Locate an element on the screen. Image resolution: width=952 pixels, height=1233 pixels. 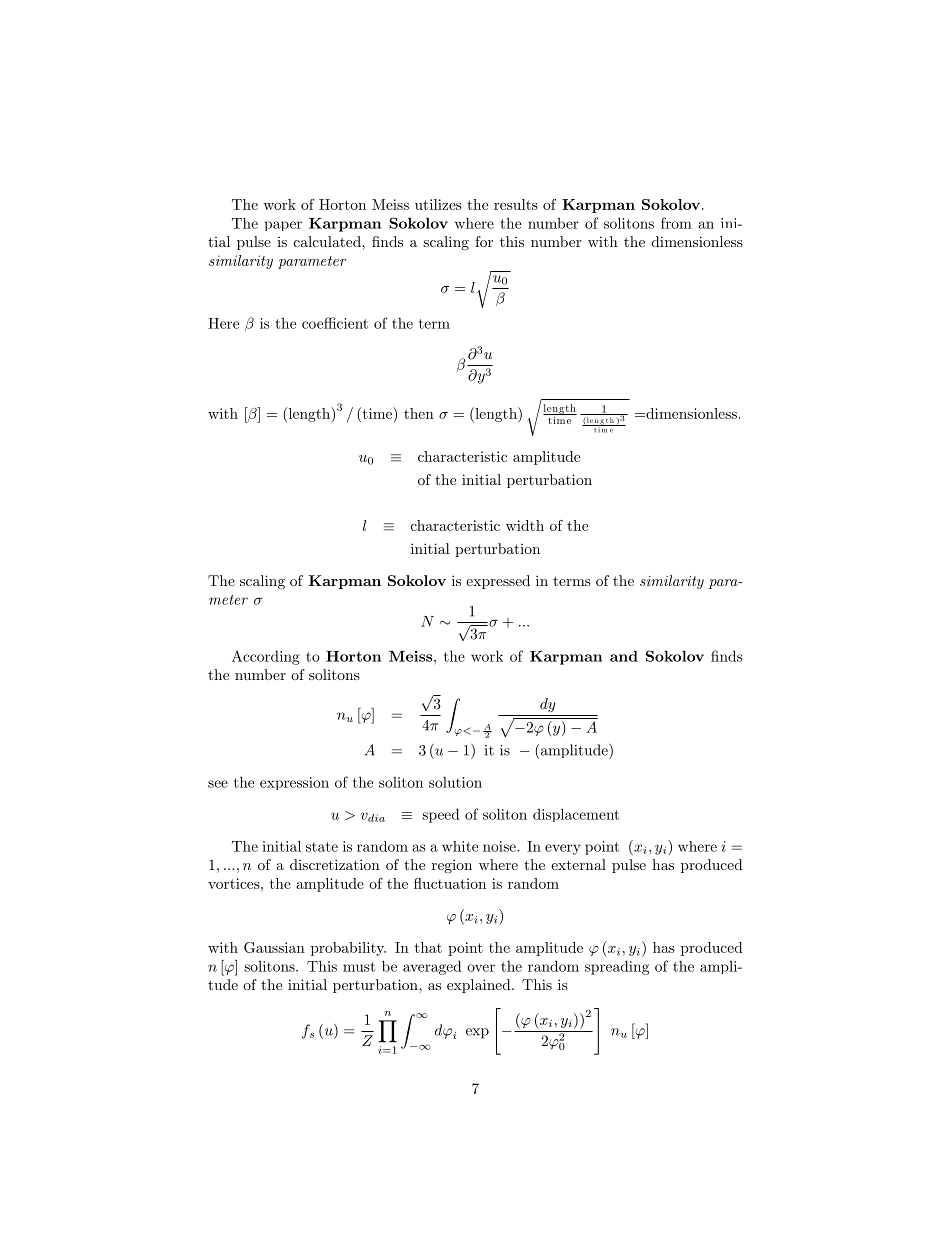
spreading is located at coordinates (617, 967).
